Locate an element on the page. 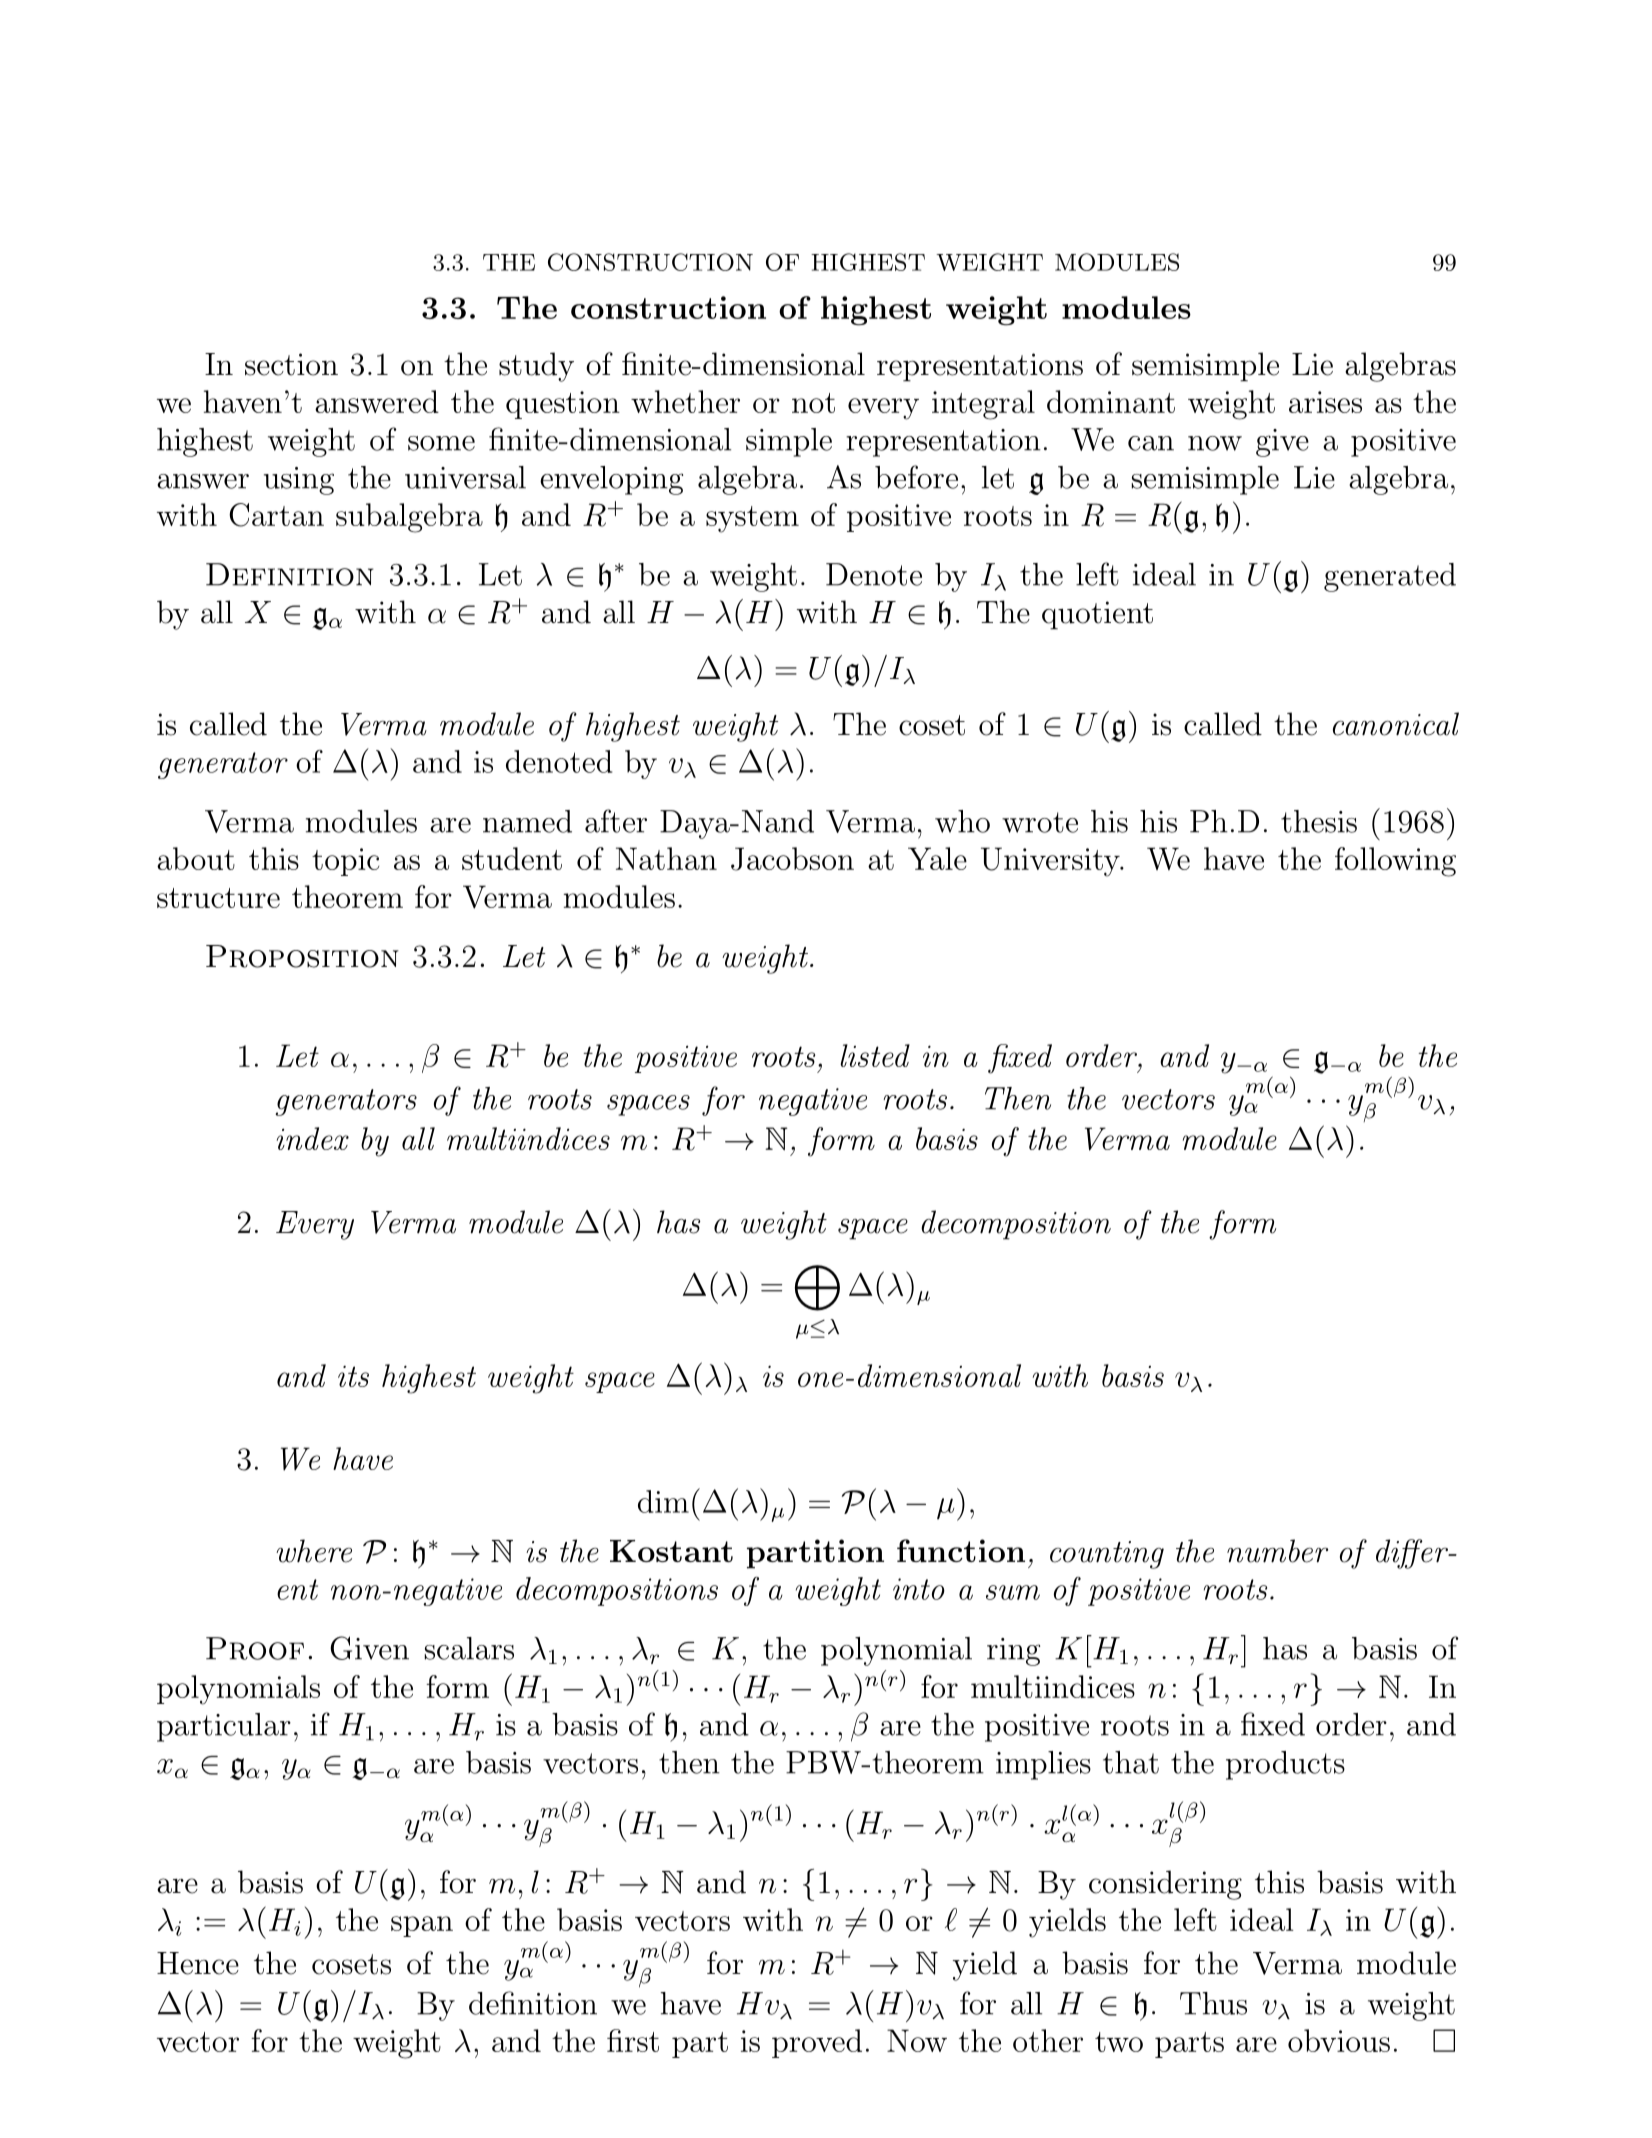  Jacobson is located at coordinates (792, 859).
